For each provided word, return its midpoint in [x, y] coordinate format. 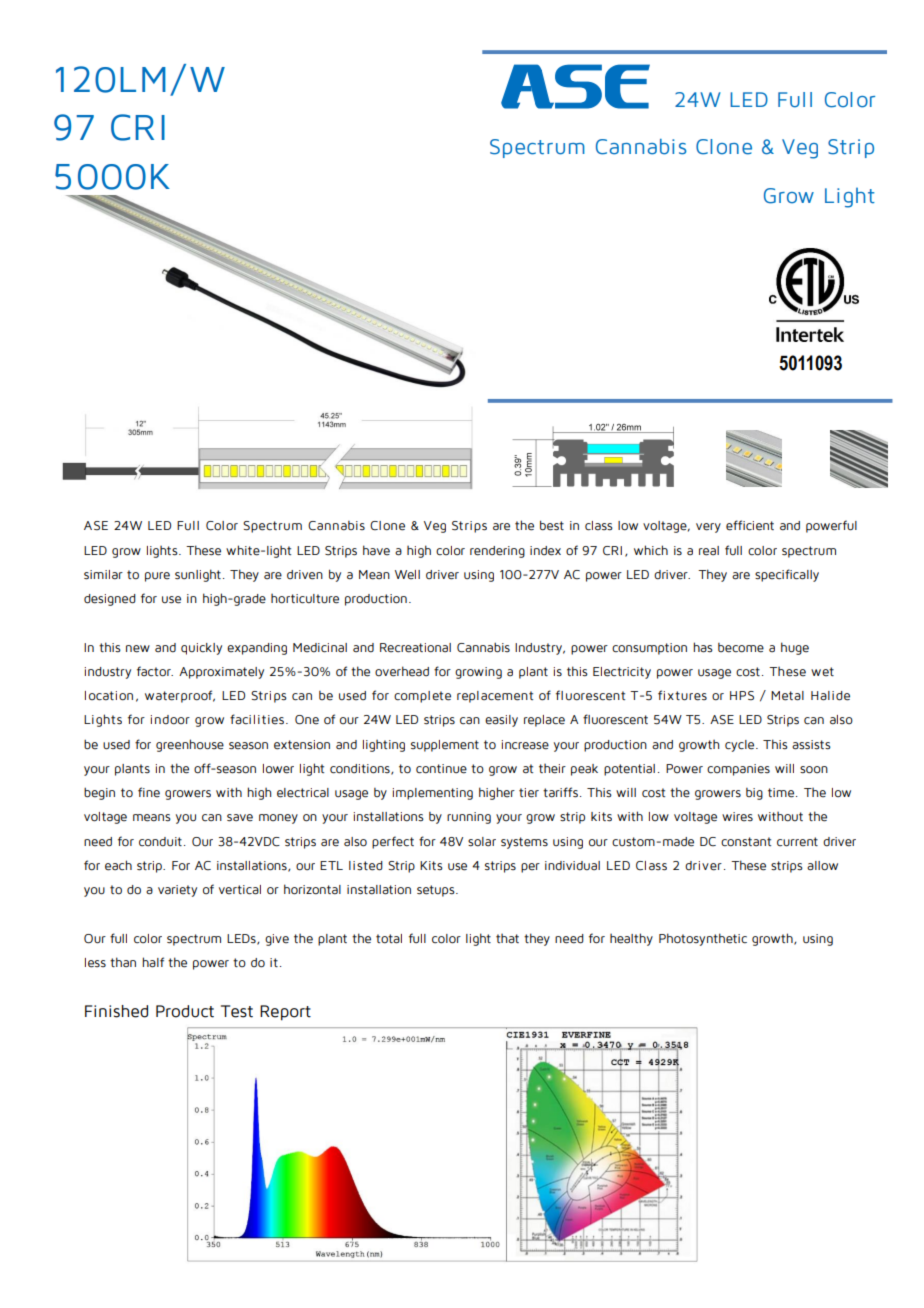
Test [237, 1011]
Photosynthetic [703, 939]
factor [155, 671]
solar [482, 842]
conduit [160, 842]
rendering [497, 552]
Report [285, 1013]
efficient [750, 525]
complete [422, 697]
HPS [742, 696]
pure [157, 577]
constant [746, 842]
